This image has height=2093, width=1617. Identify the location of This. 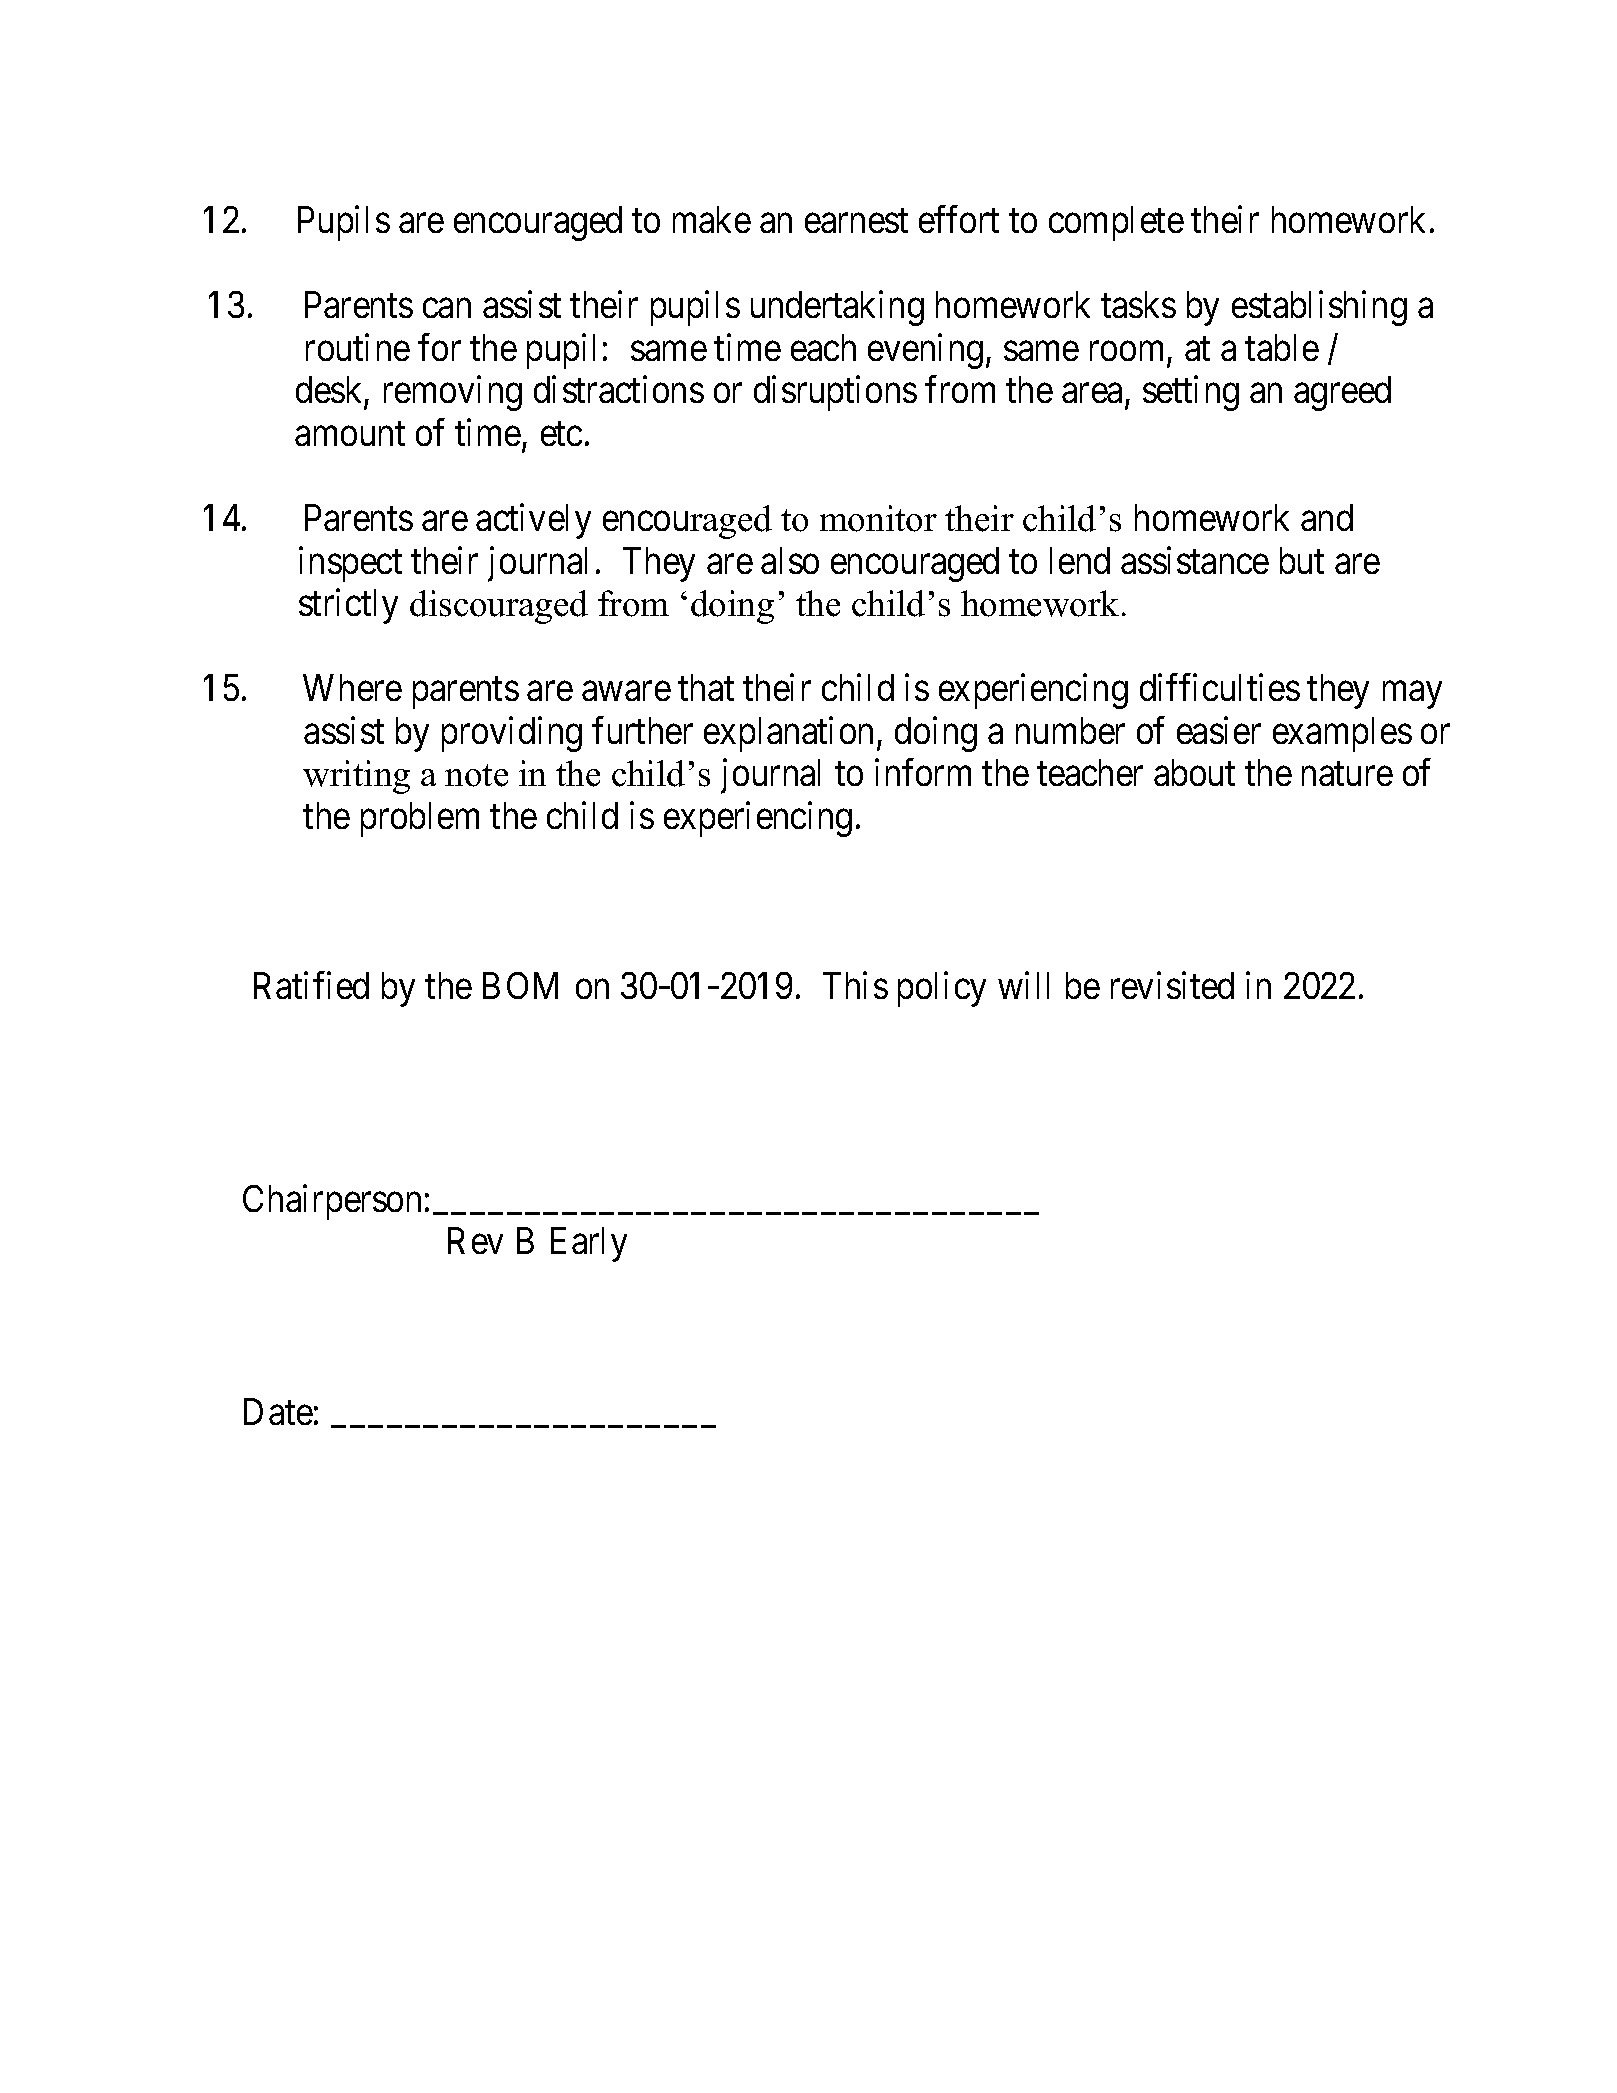
(855, 985).
